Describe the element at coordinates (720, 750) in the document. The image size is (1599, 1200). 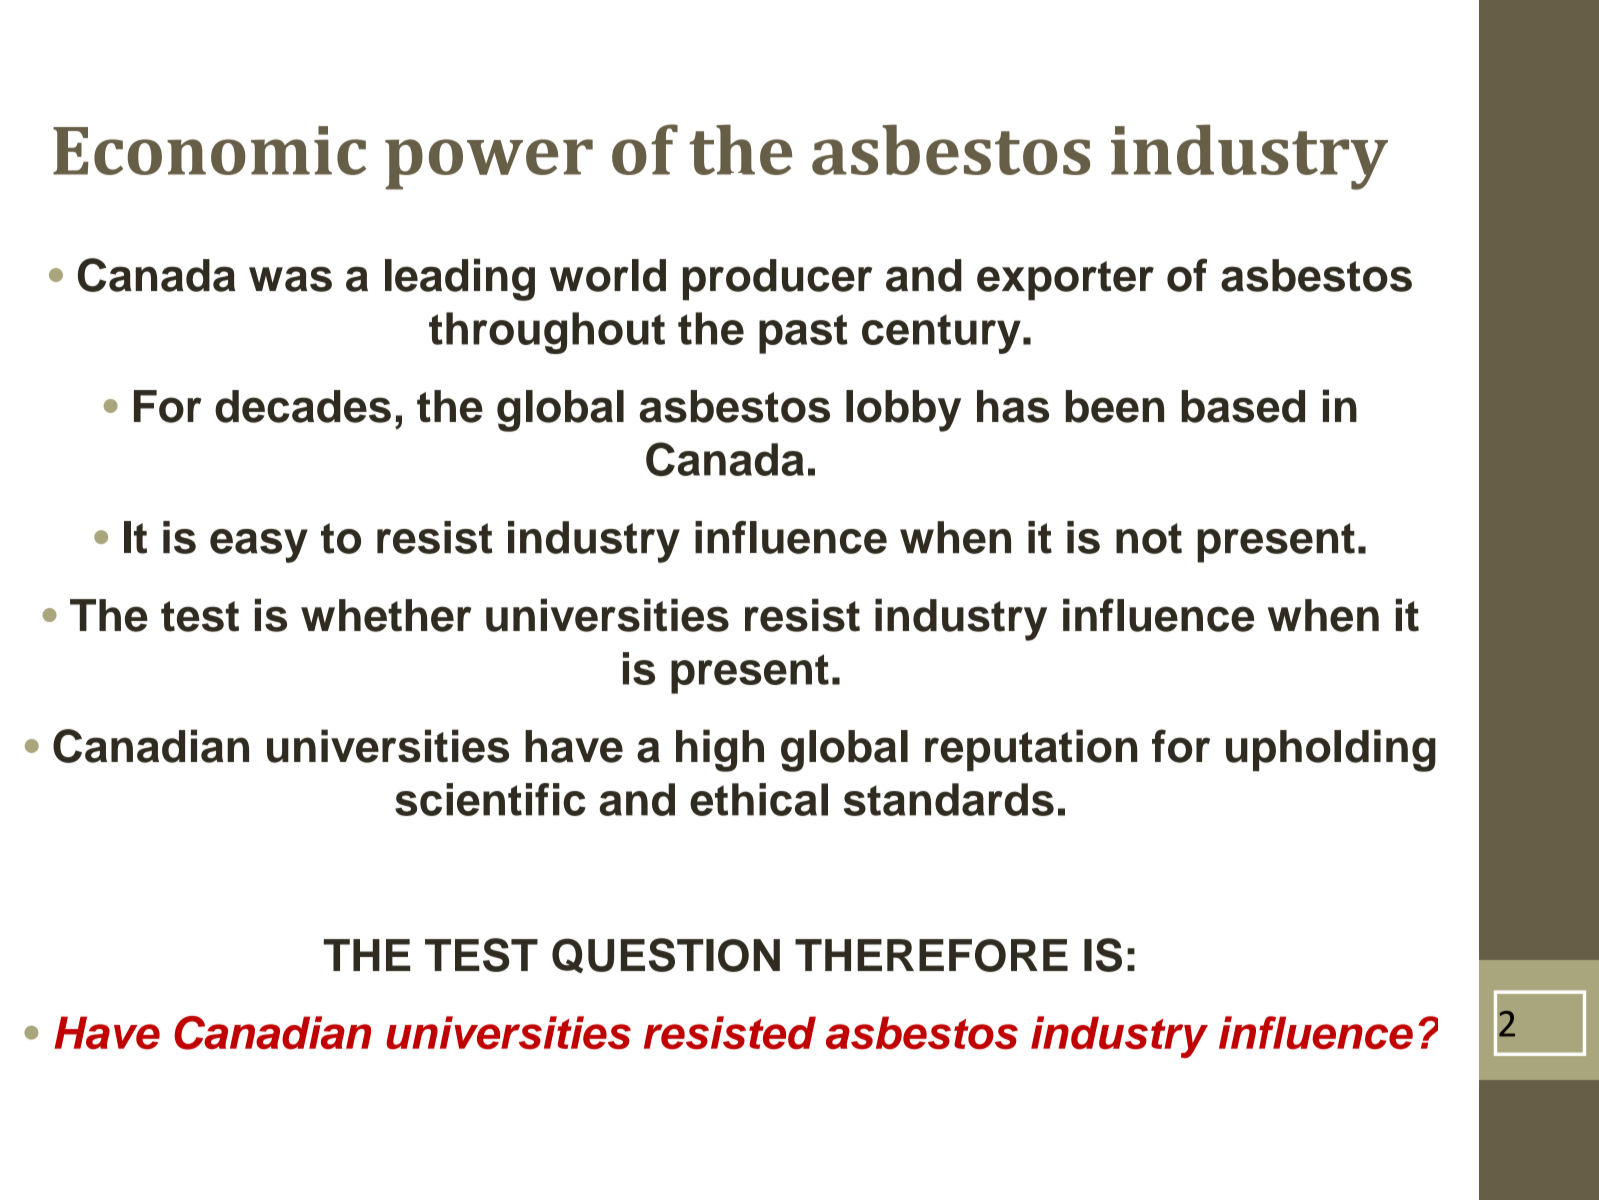
I see `high` at that location.
